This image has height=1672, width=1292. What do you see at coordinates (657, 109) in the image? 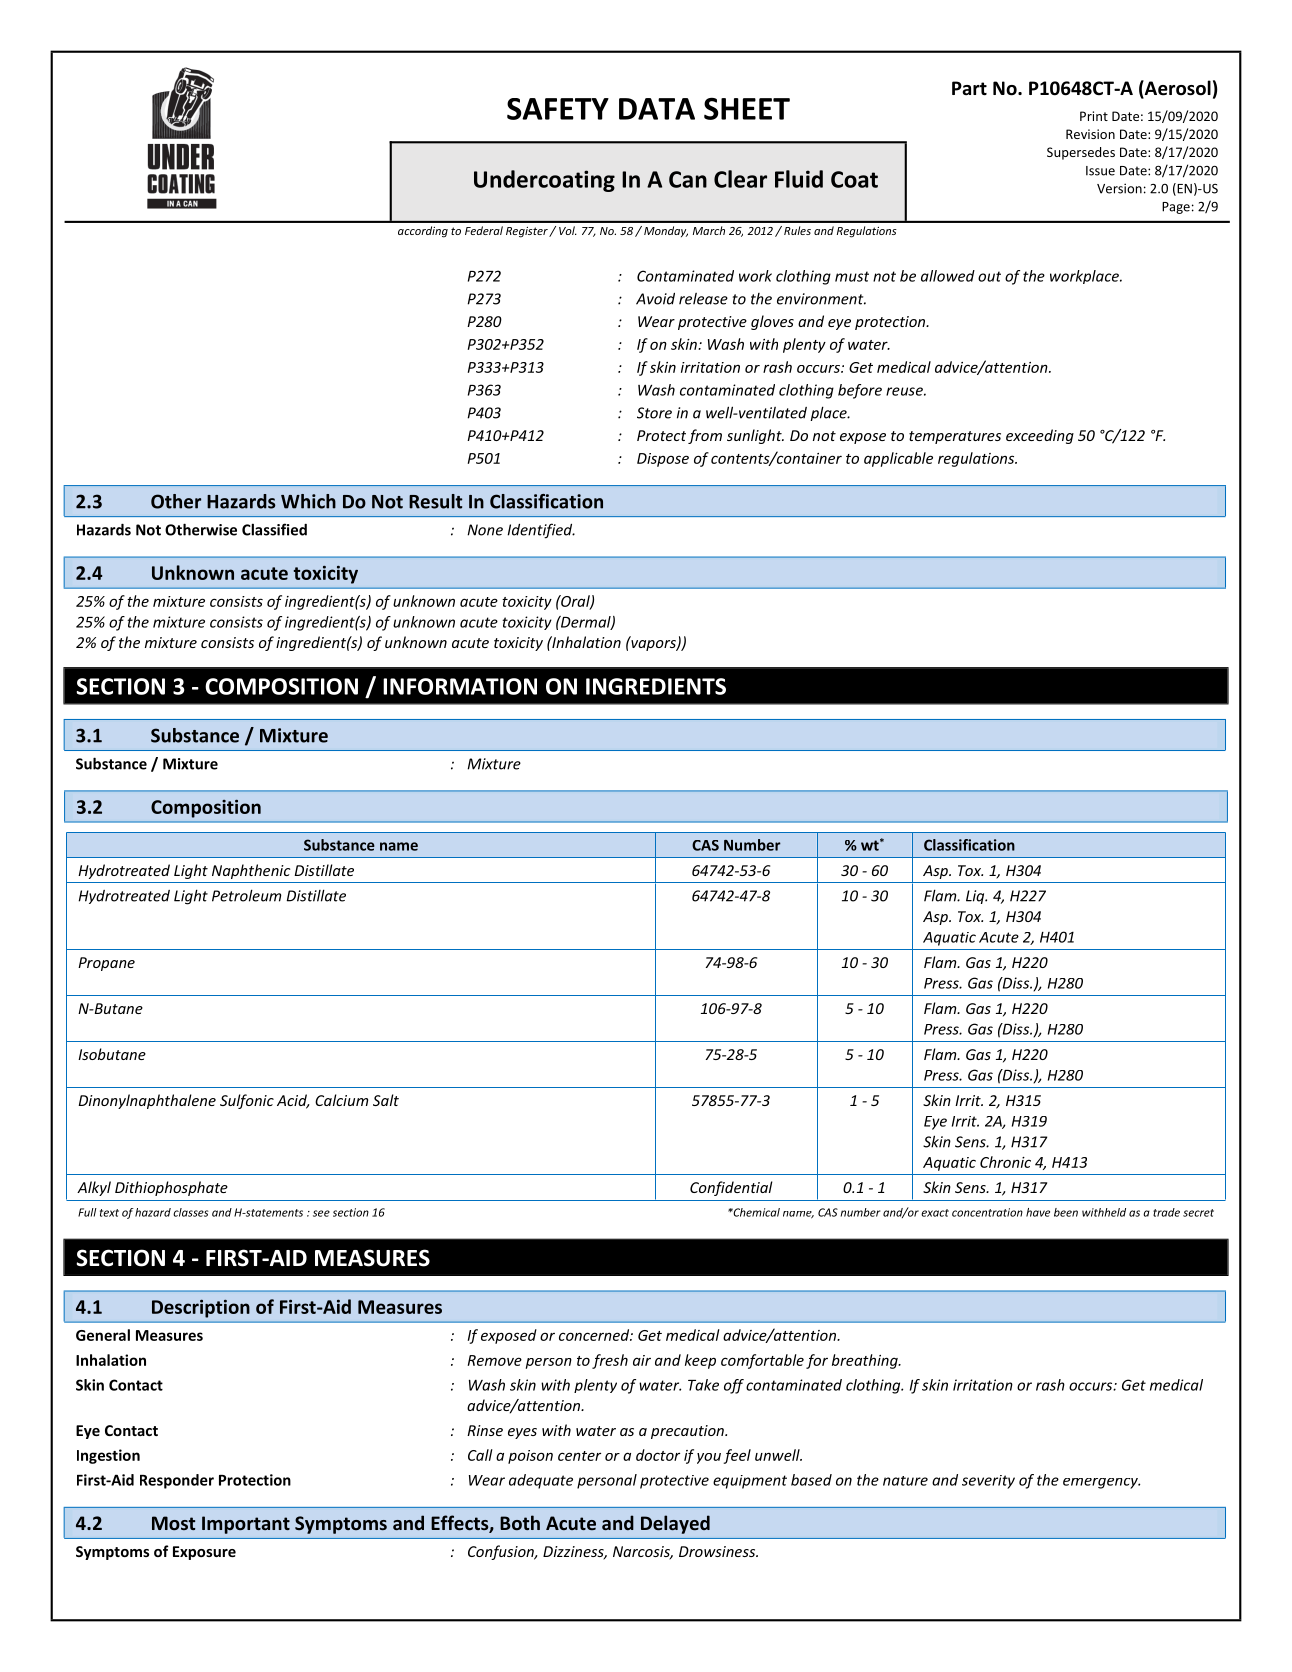
I see `DATA` at bounding box center [657, 109].
